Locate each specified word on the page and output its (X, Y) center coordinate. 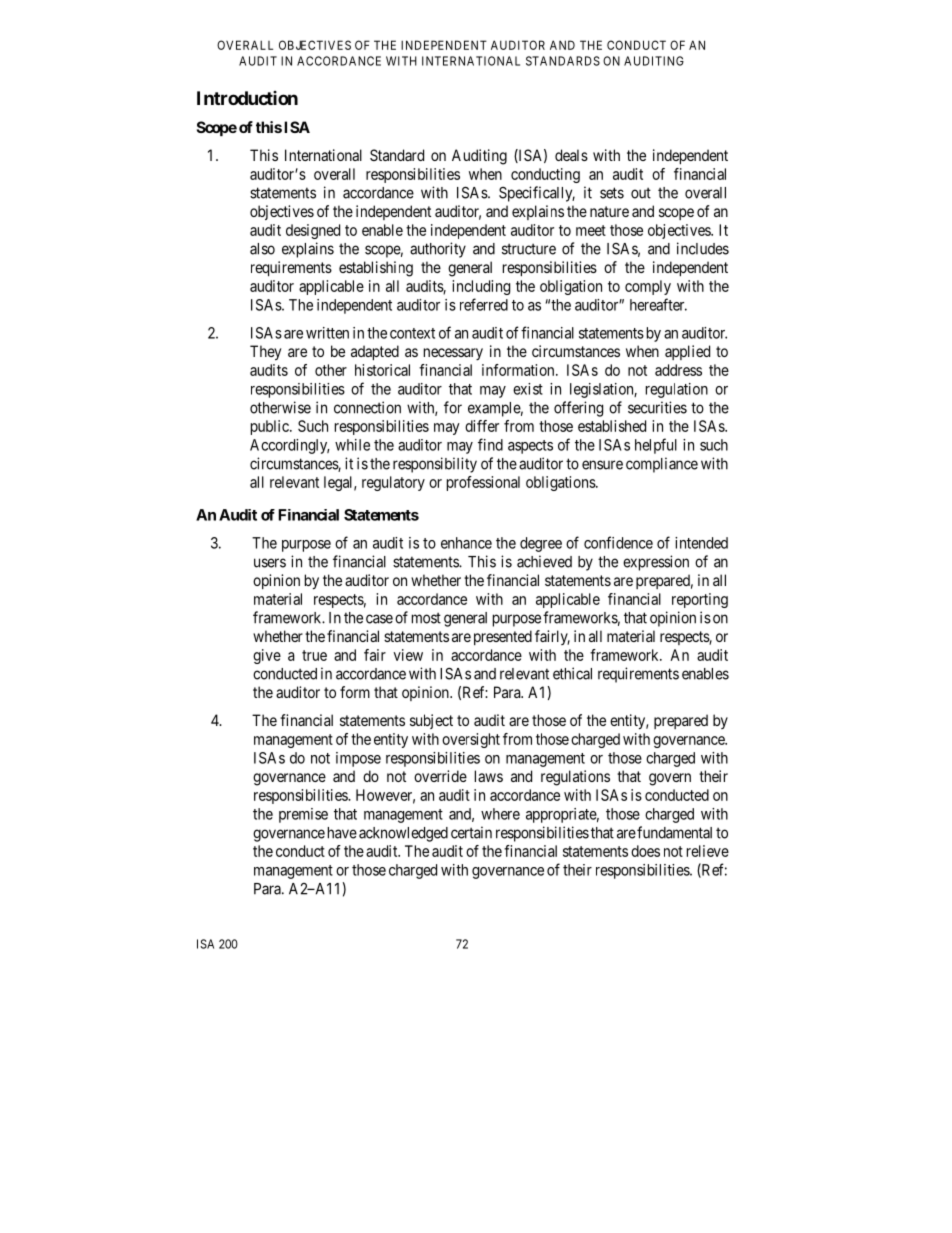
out (641, 193)
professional (483, 483)
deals (571, 155)
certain (471, 832)
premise (303, 815)
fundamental (674, 832)
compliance (662, 465)
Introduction (247, 98)
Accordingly (290, 446)
